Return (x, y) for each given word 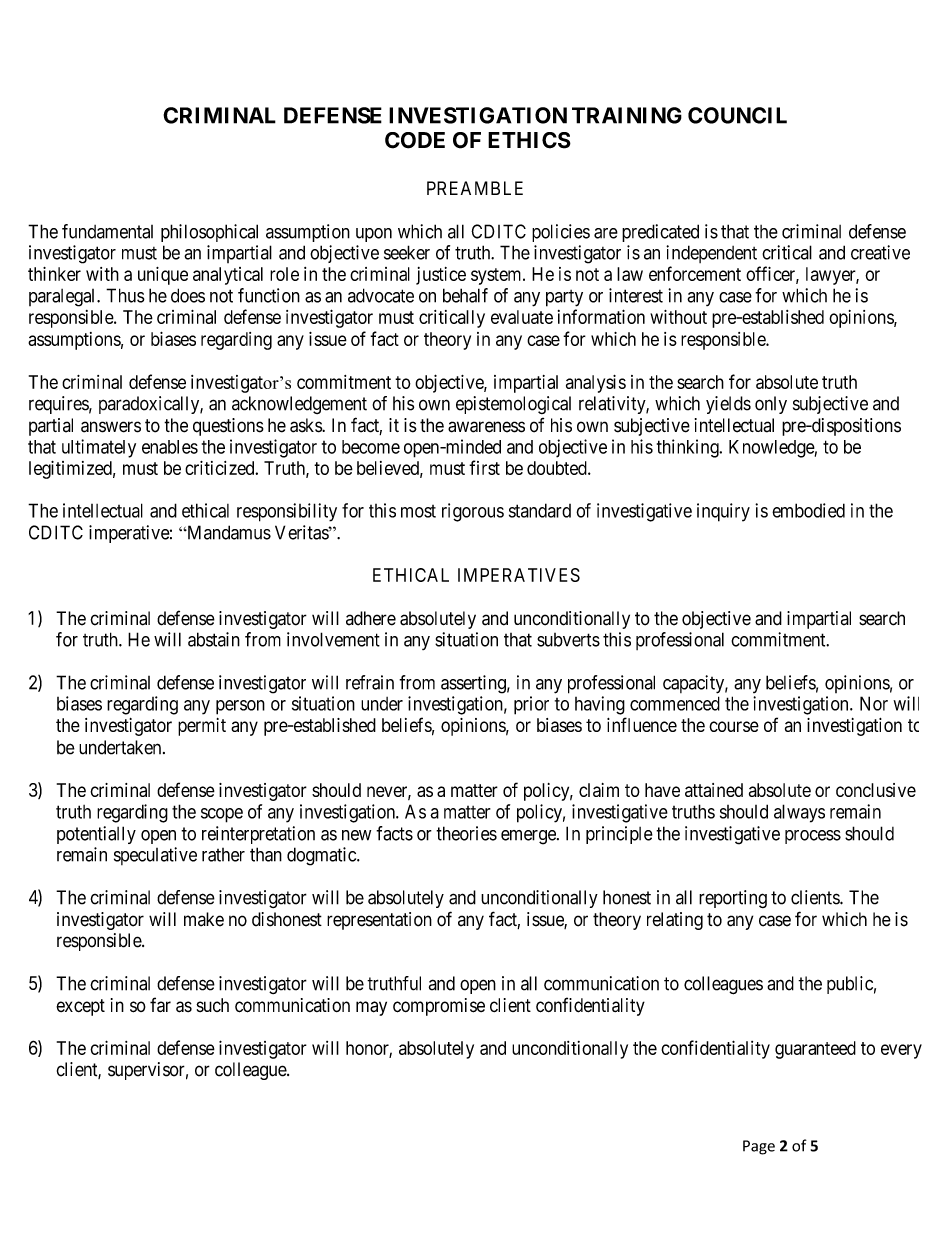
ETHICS (529, 140)
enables (170, 447)
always (799, 813)
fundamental (107, 231)
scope (222, 815)
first (484, 467)
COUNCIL (737, 115)
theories (466, 833)
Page (759, 1147)
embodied (808, 510)
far (160, 1004)
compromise (439, 1007)
